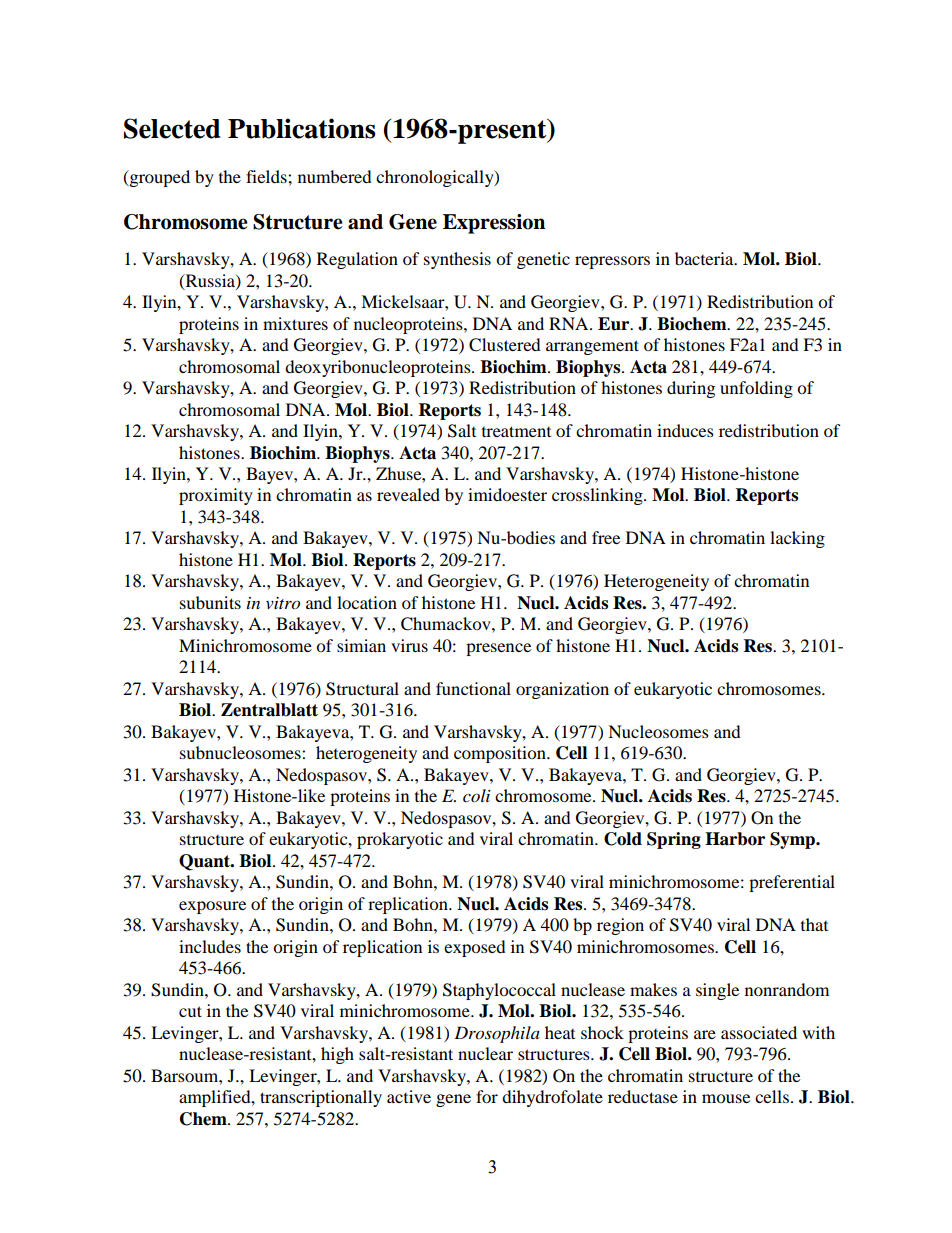 The height and width of the document is (1233, 952). What do you see at coordinates (685, 430) in the document?
I see `induces` at bounding box center [685, 430].
